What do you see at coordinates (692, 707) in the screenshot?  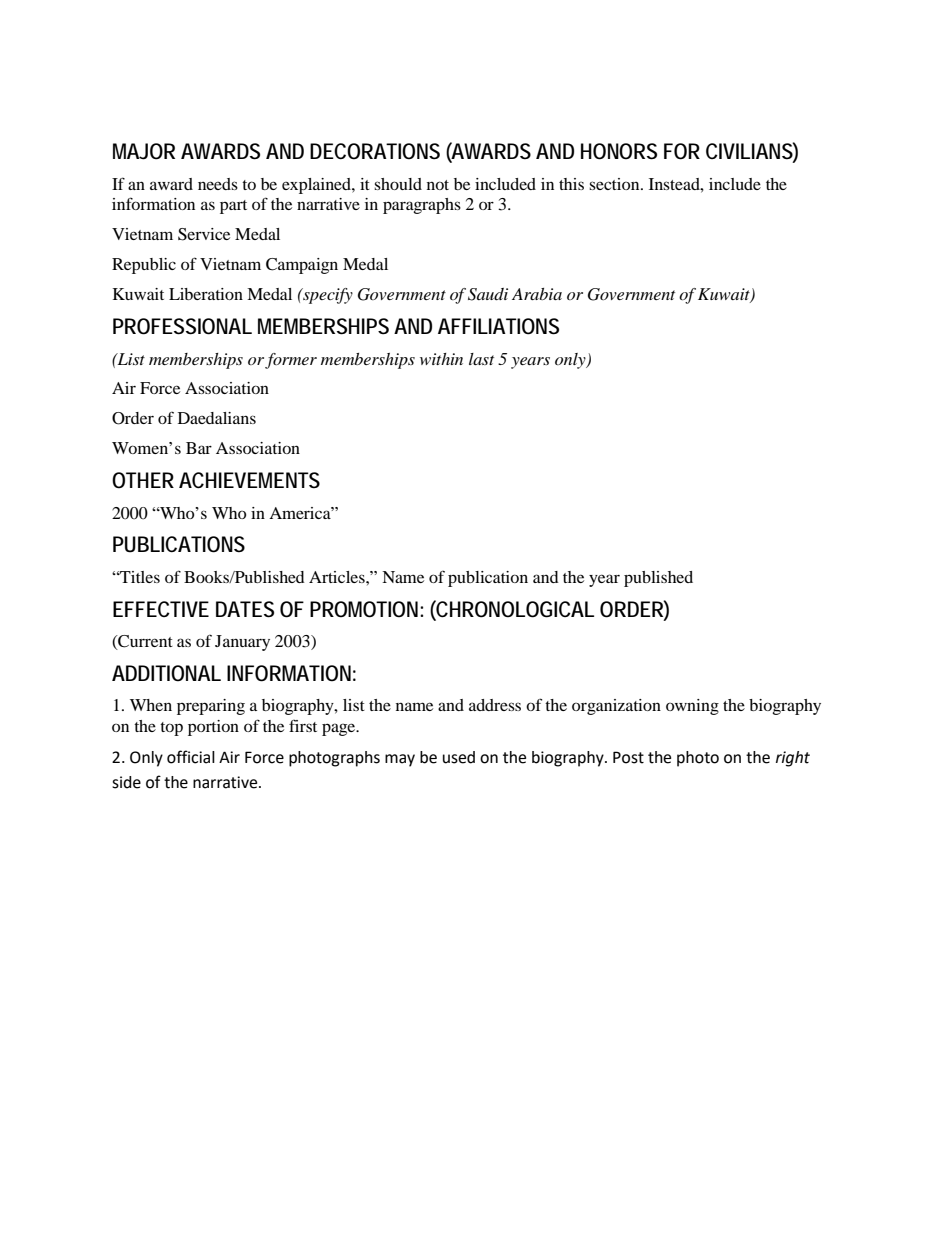 I see `owning` at bounding box center [692, 707].
